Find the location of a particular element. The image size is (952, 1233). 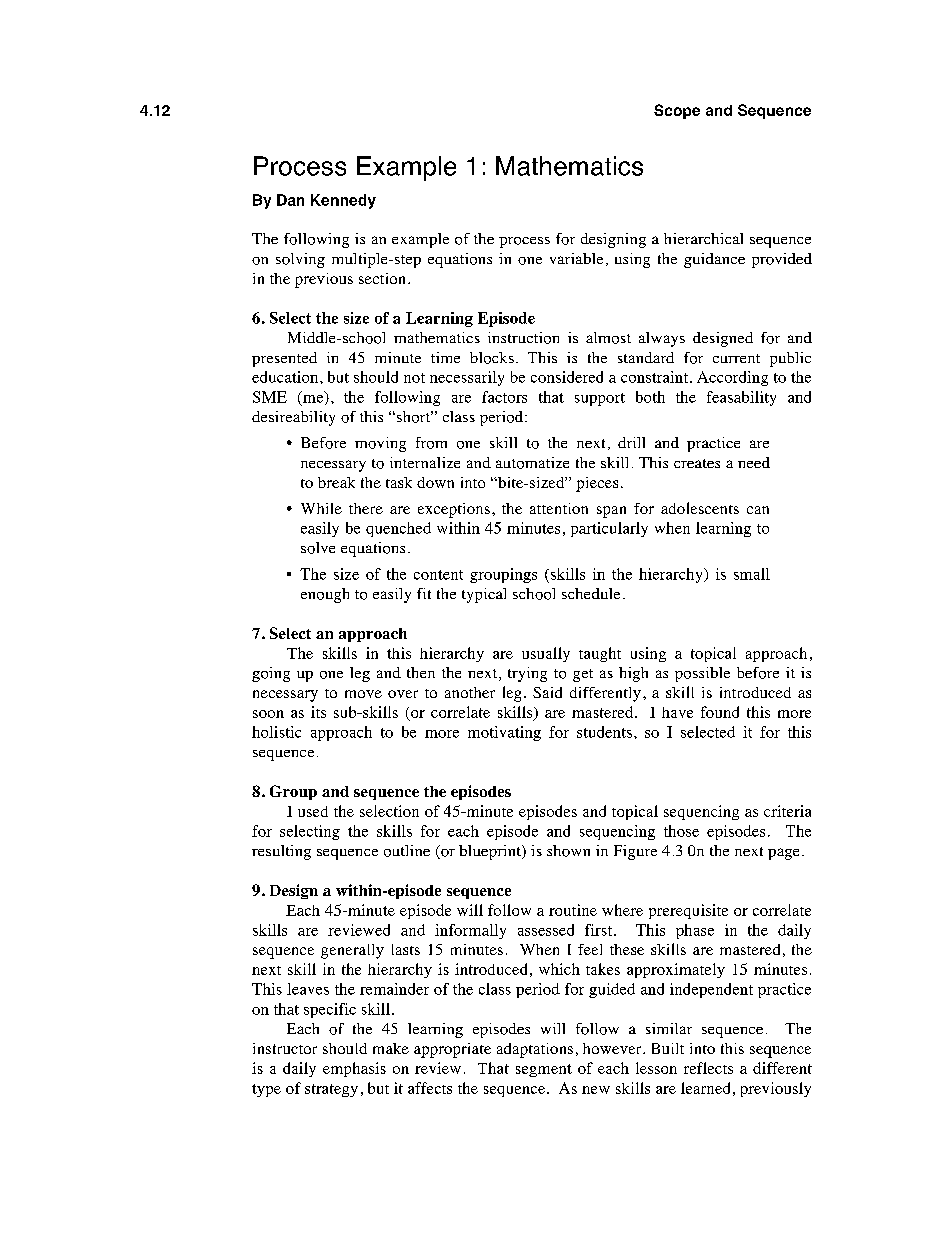

its is located at coordinates (318, 712).
